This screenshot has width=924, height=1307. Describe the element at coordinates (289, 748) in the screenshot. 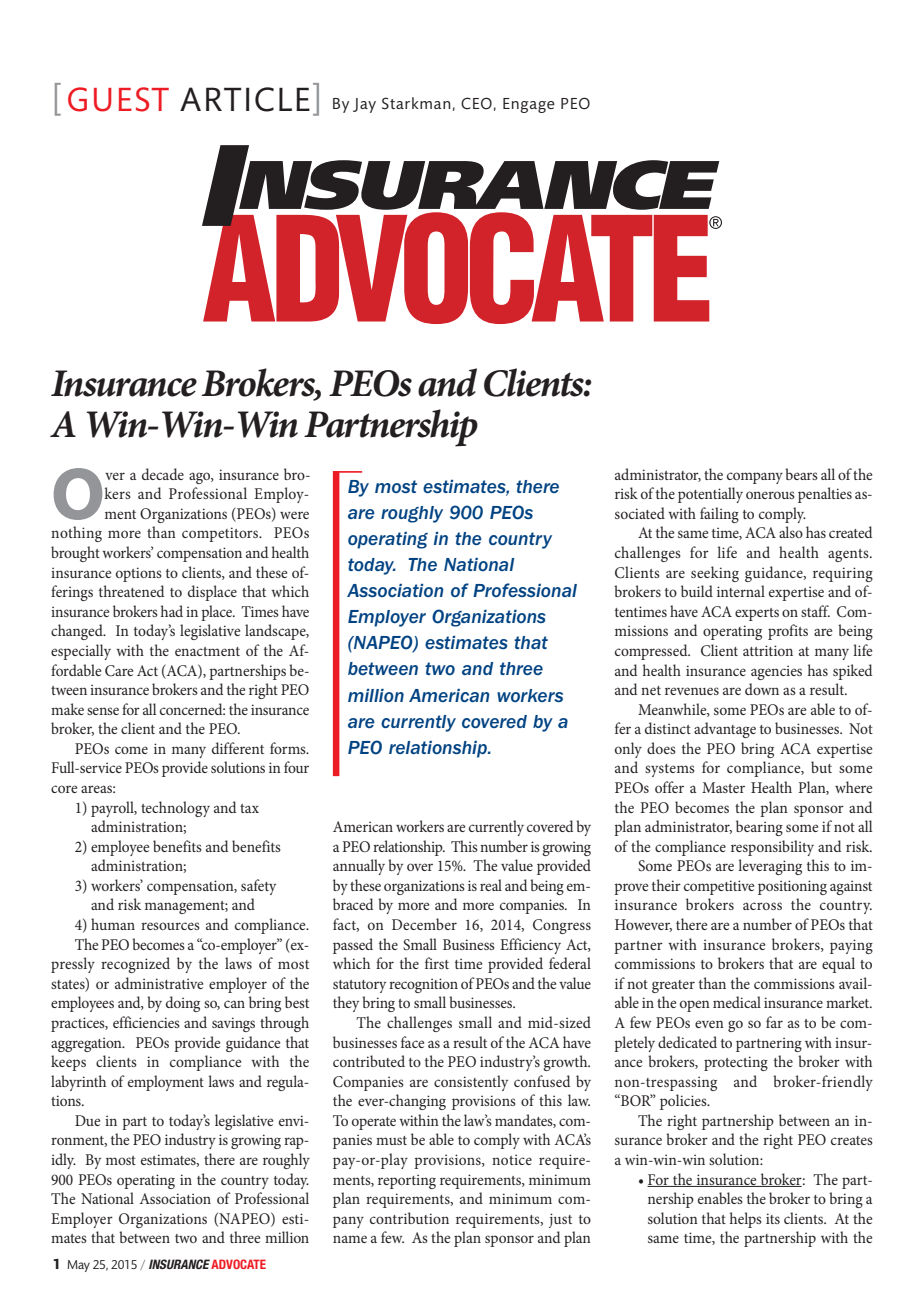

I see `forms` at that location.
